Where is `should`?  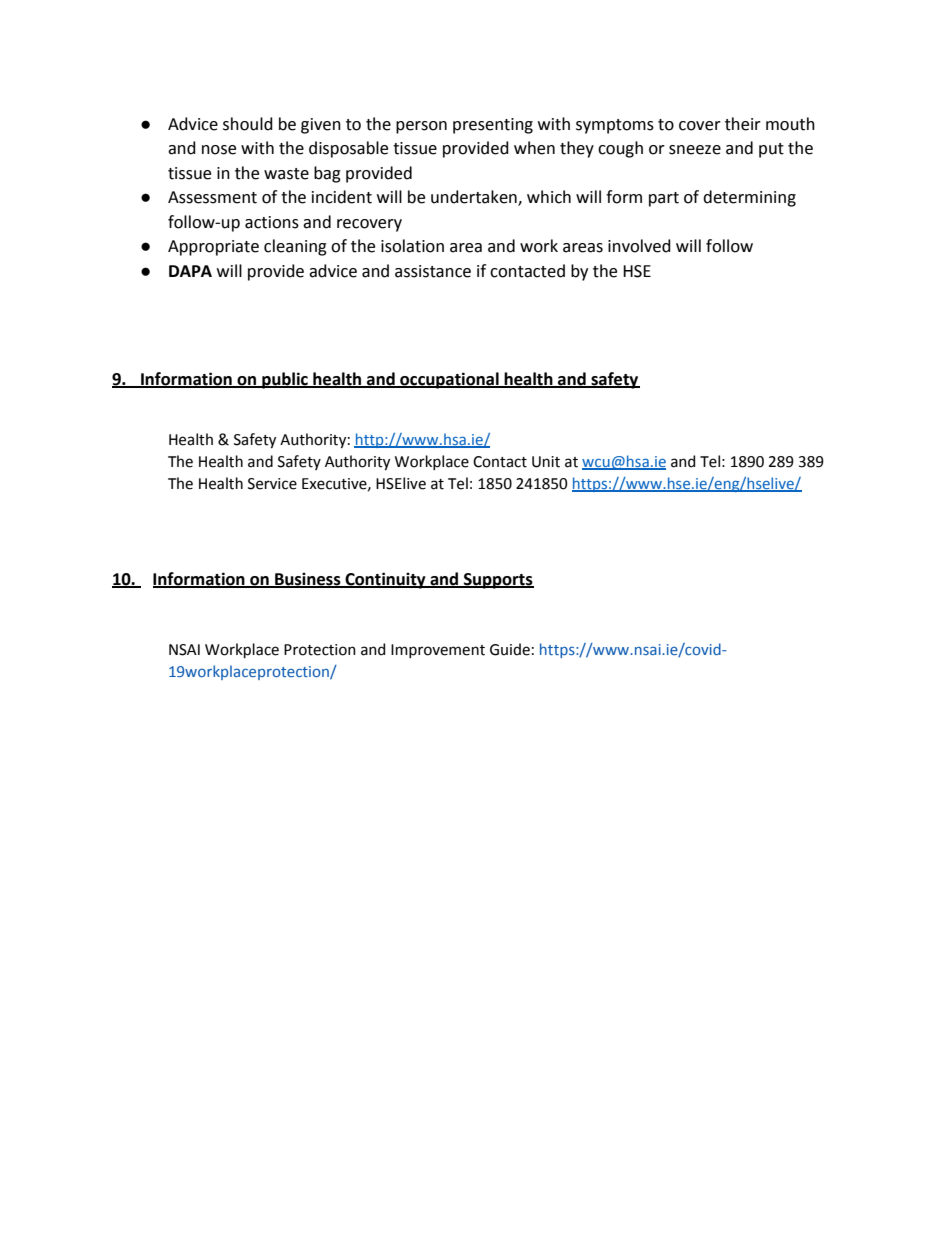 should is located at coordinates (248, 124).
